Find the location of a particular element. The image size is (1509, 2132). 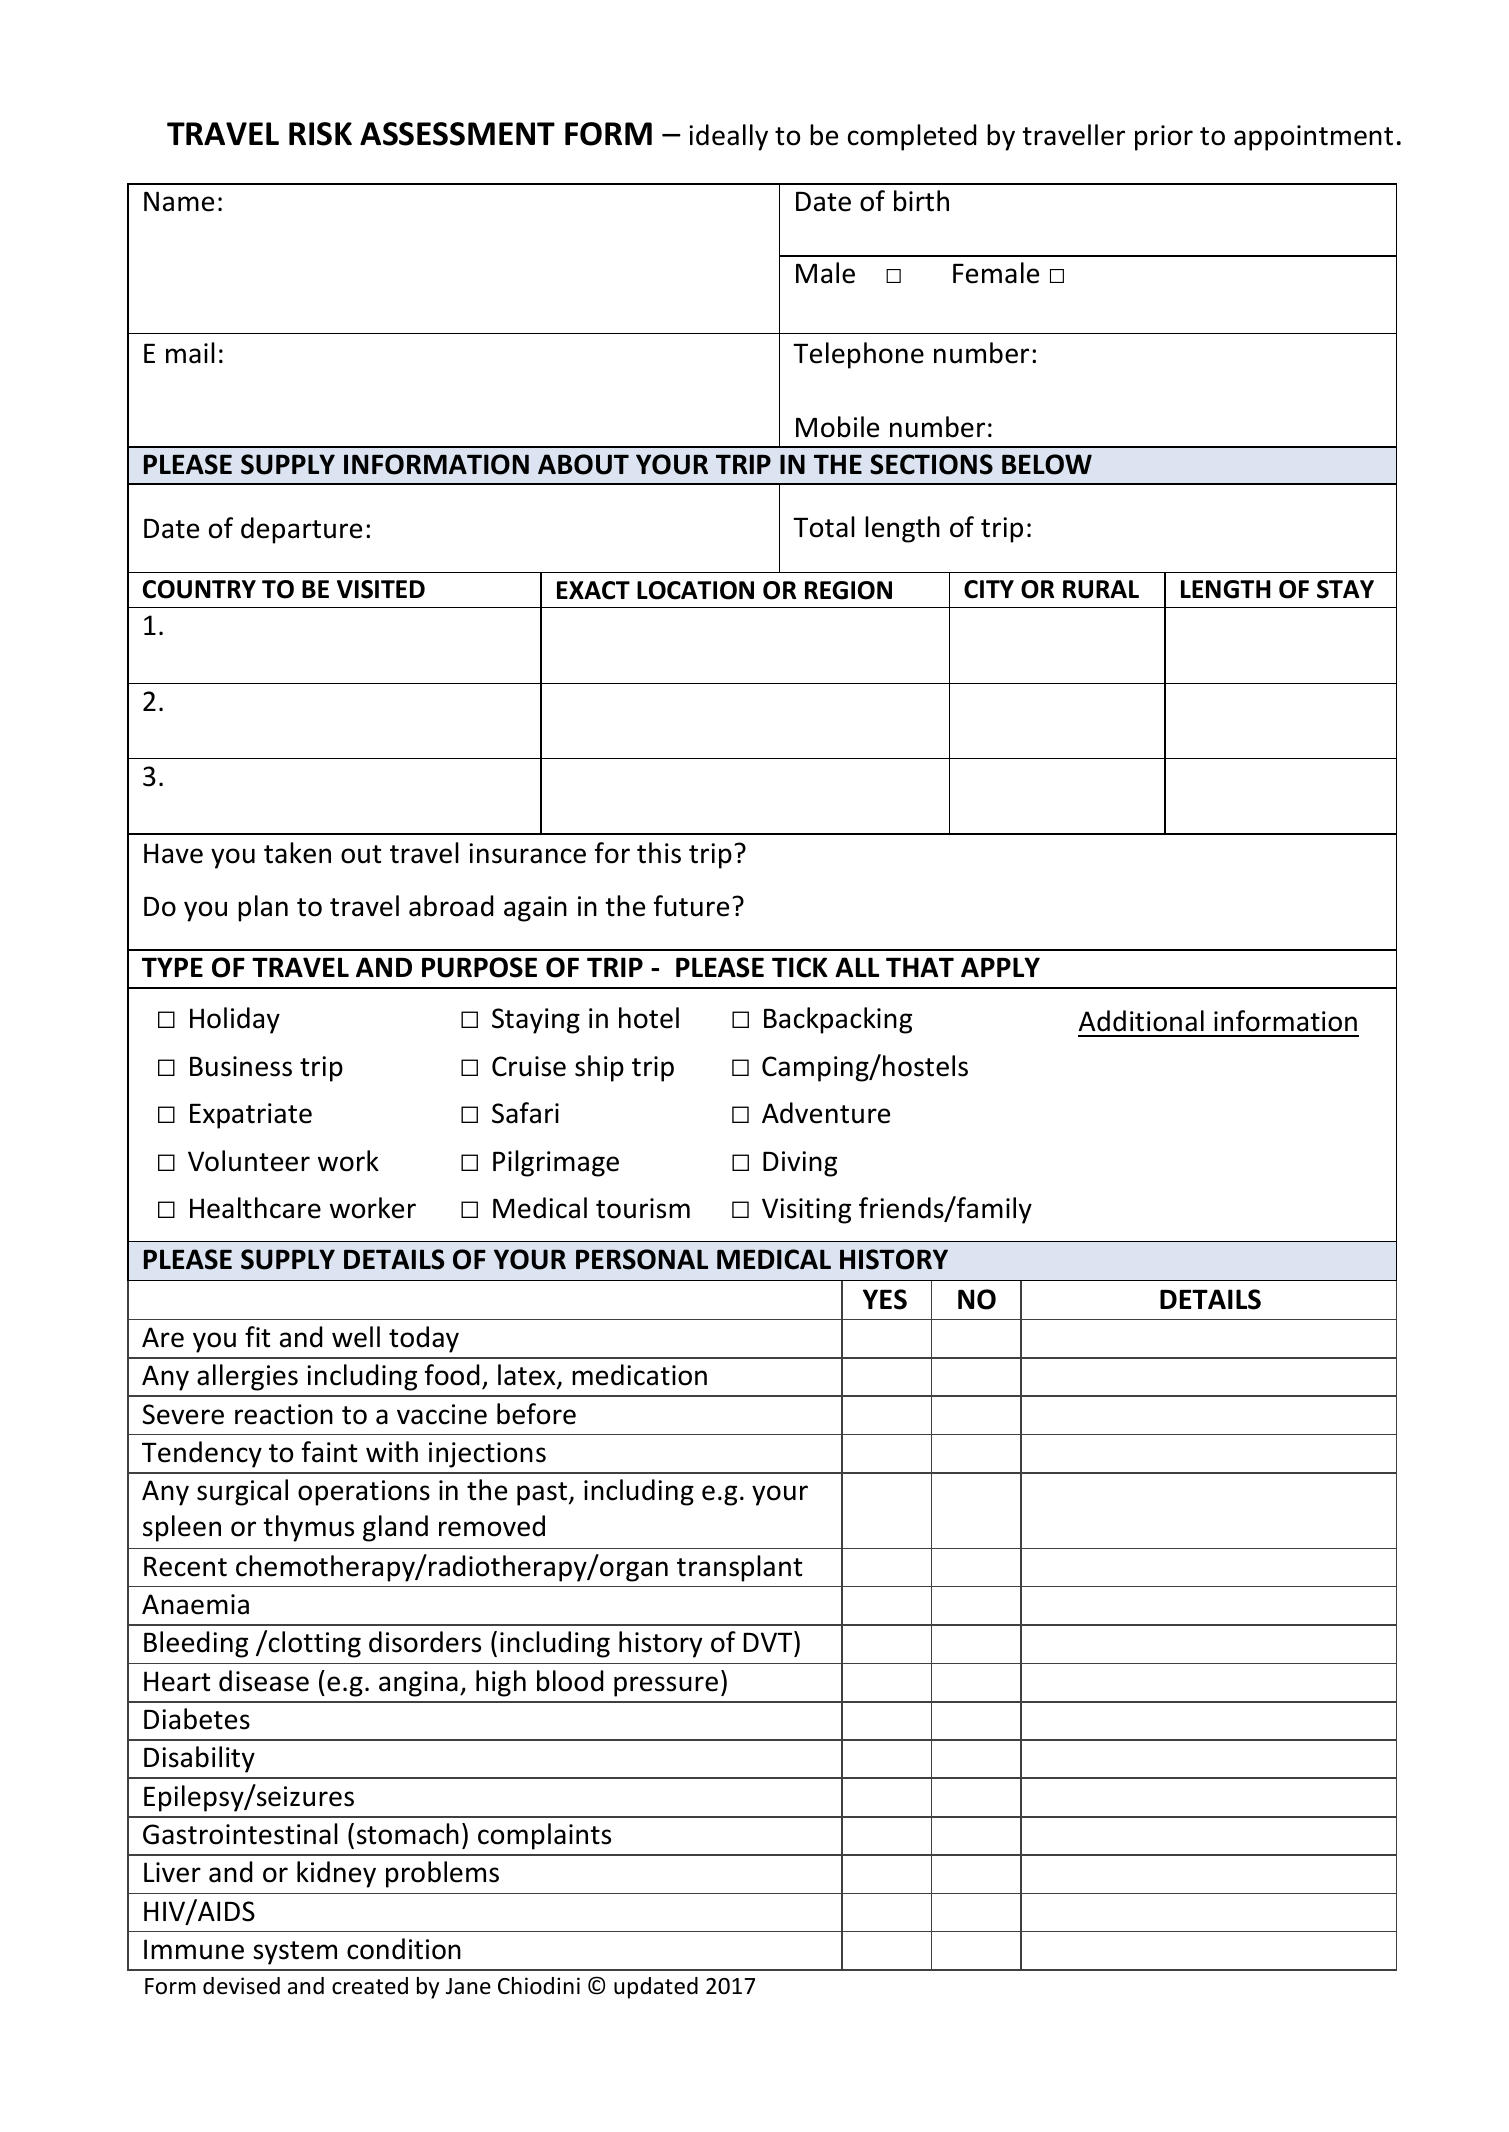

ideally is located at coordinates (728, 137).
